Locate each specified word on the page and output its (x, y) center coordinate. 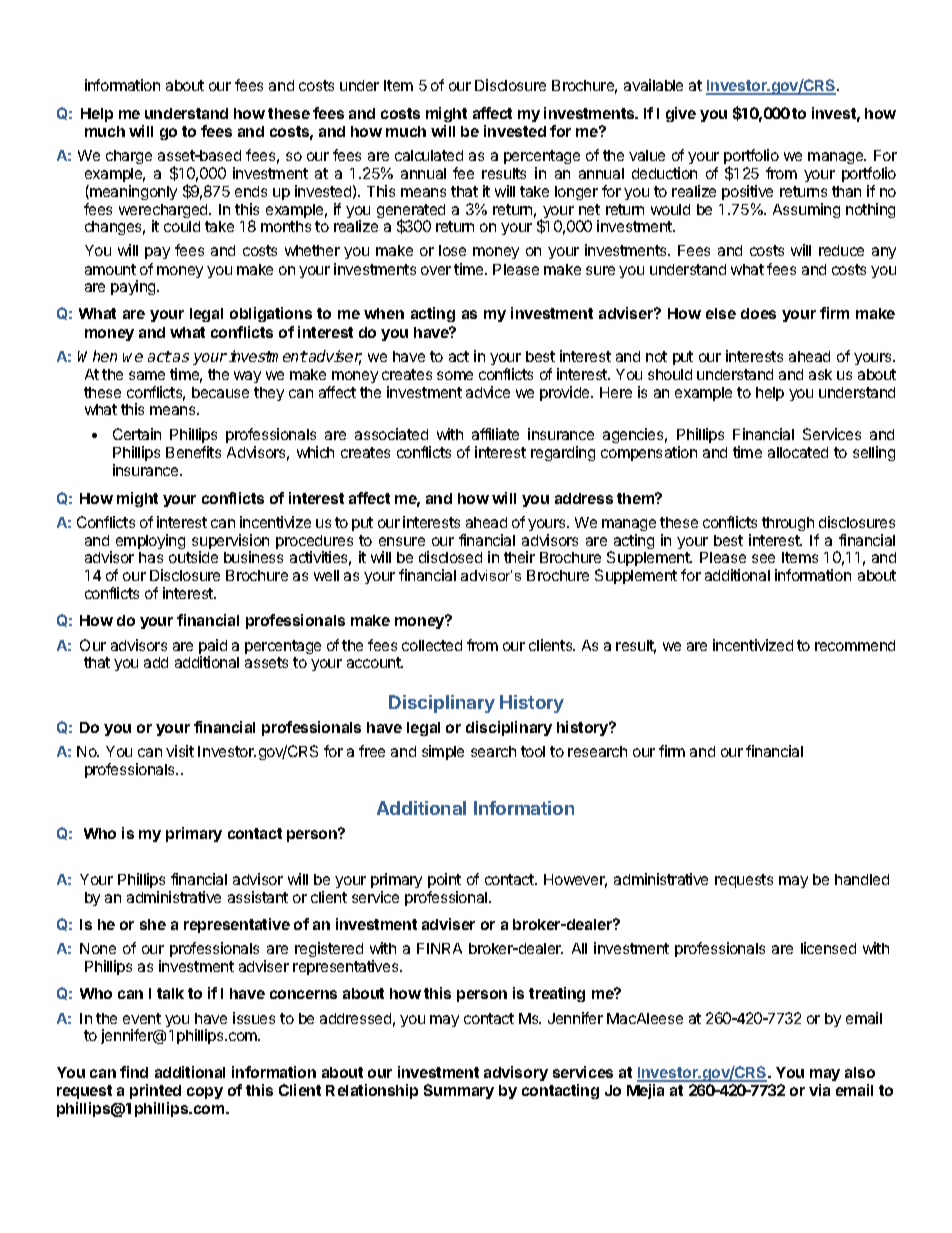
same (147, 375)
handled (862, 879)
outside (193, 557)
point (444, 880)
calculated (429, 155)
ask (820, 374)
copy (205, 1093)
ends (251, 191)
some (455, 375)
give (681, 114)
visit (180, 751)
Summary (459, 1091)
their (519, 557)
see (763, 558)
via (819, 1090)
